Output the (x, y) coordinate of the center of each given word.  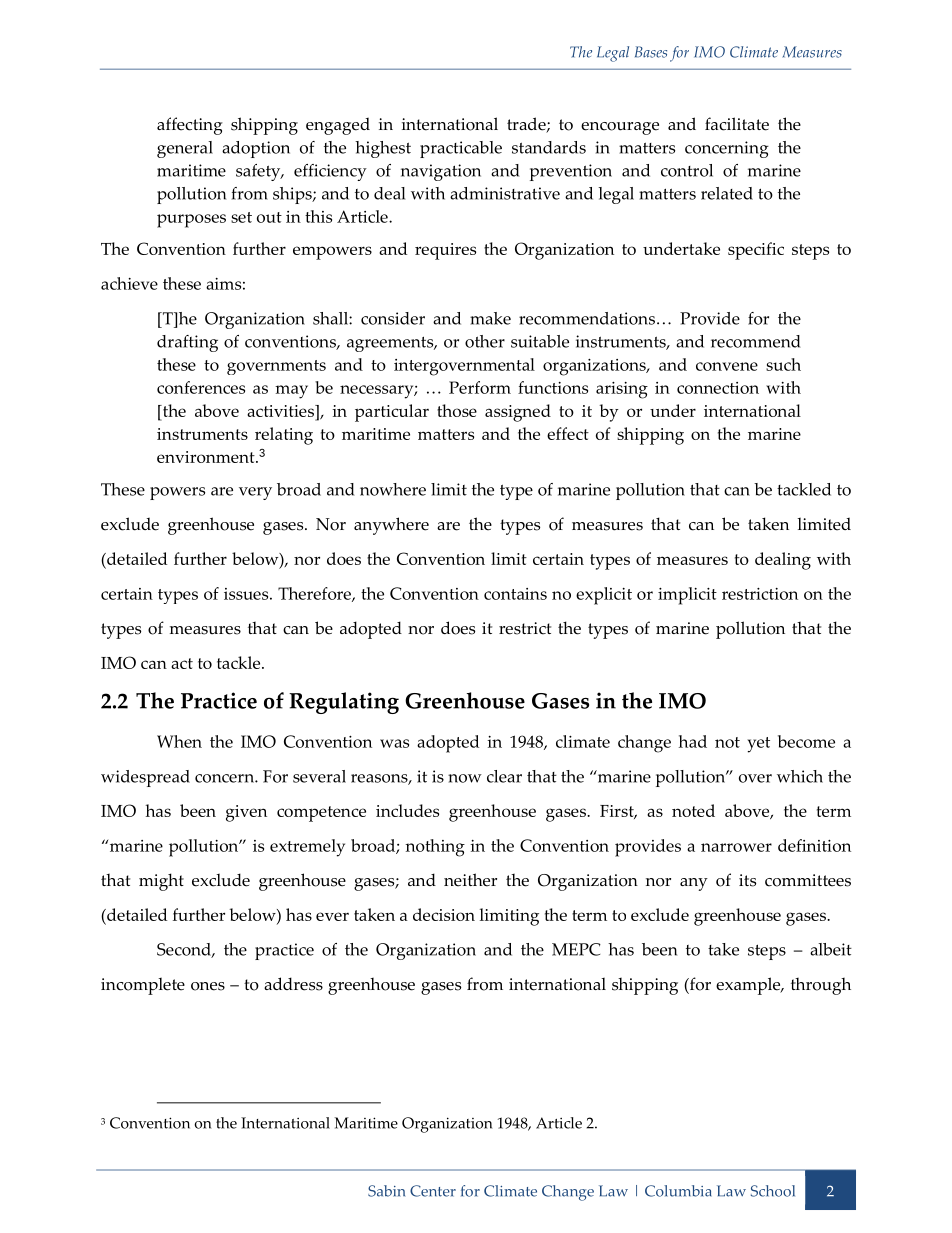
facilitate (737, 124)
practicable (461, 149)
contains (515, 594)
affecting (190, 126)
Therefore (315, 594)
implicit (687, 596)
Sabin (386, 1191)
